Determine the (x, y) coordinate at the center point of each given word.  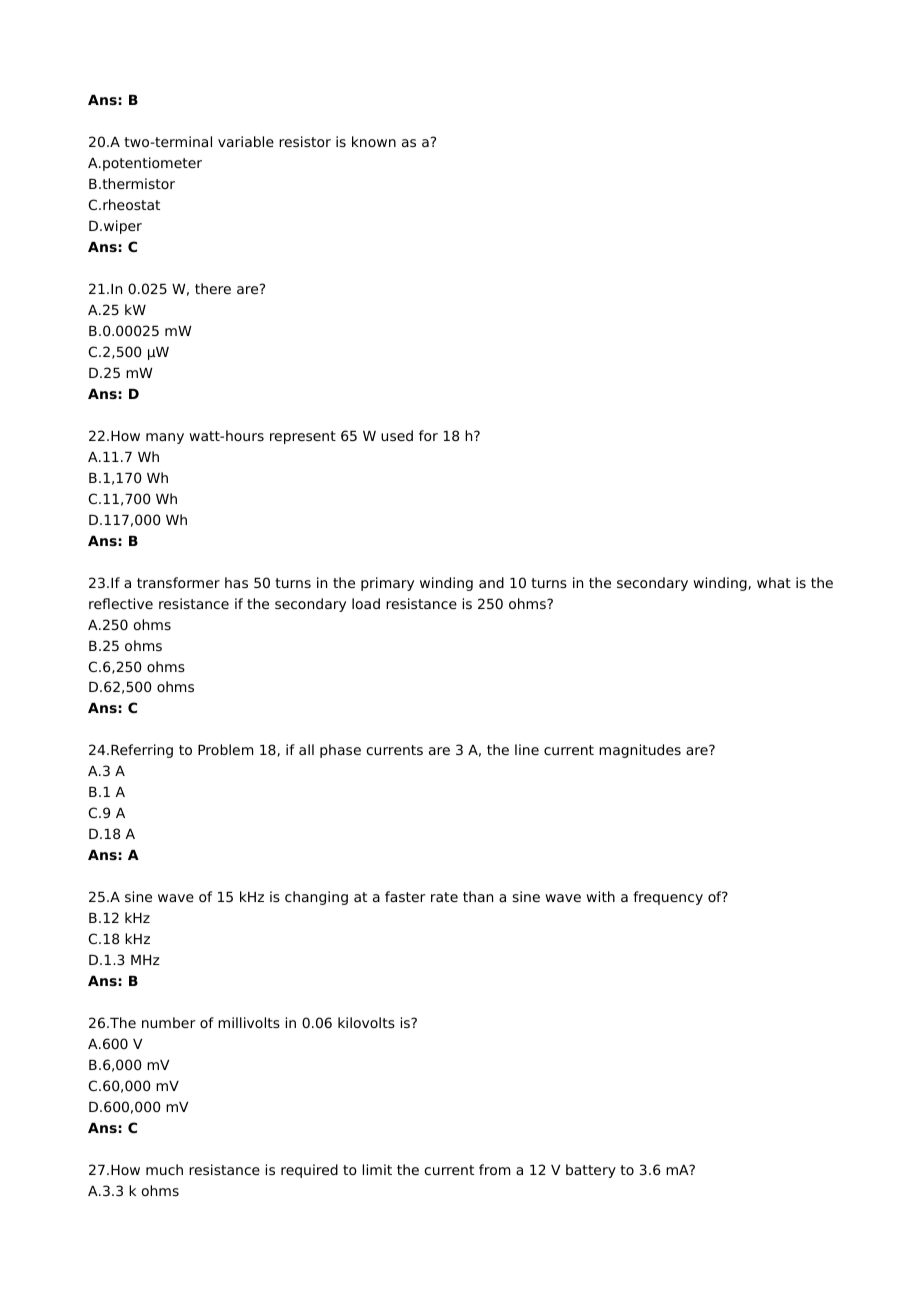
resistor (305, 141)
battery (591, 1171)
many (165, 438)
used (397, 435)
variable (246, 141)
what (774, 582)
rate (444, 897)
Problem (225, 749)
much (164, 1169)
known (374, 141)
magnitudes (640, 751)
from (494, 1169)
